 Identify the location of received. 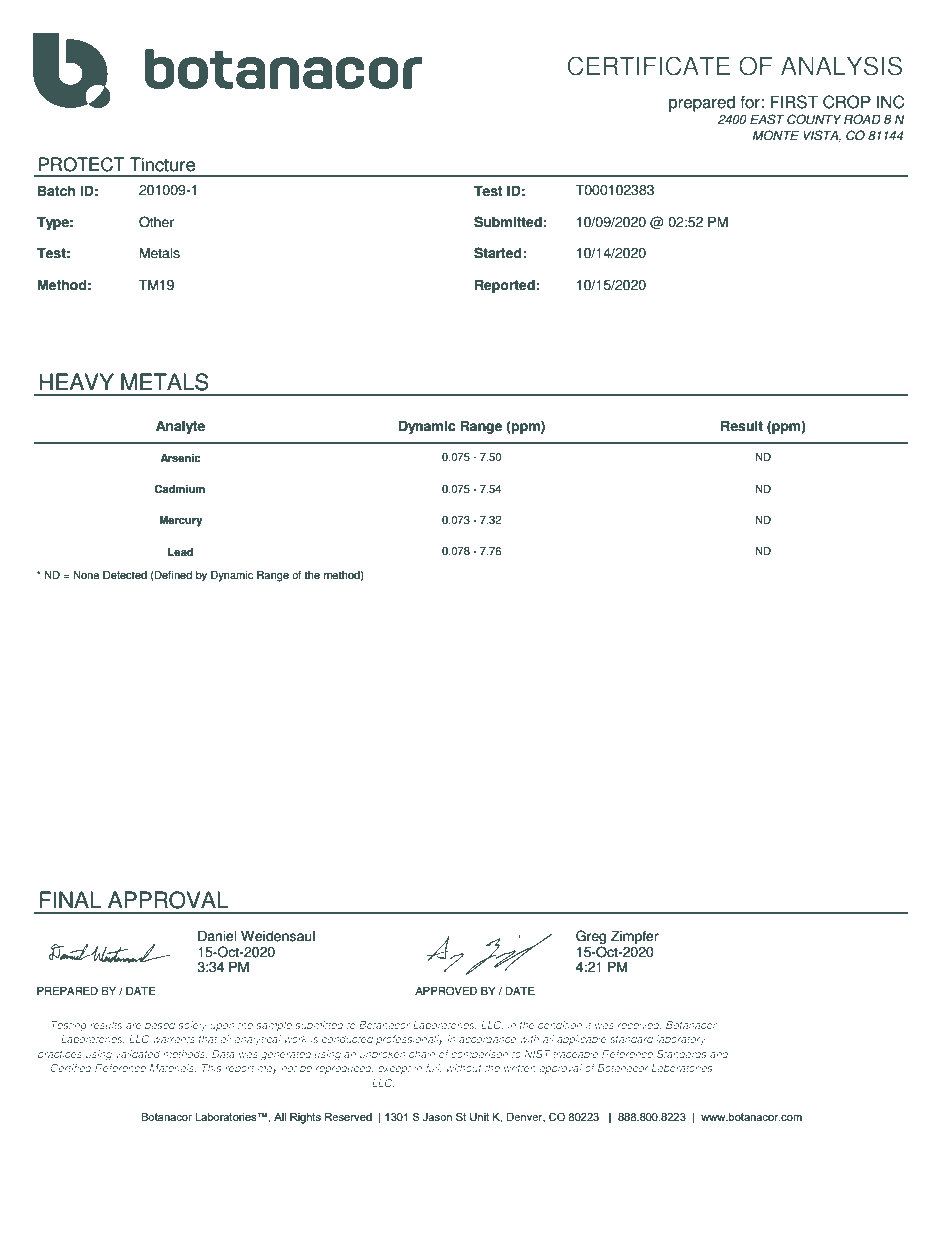
(639, 1025).
